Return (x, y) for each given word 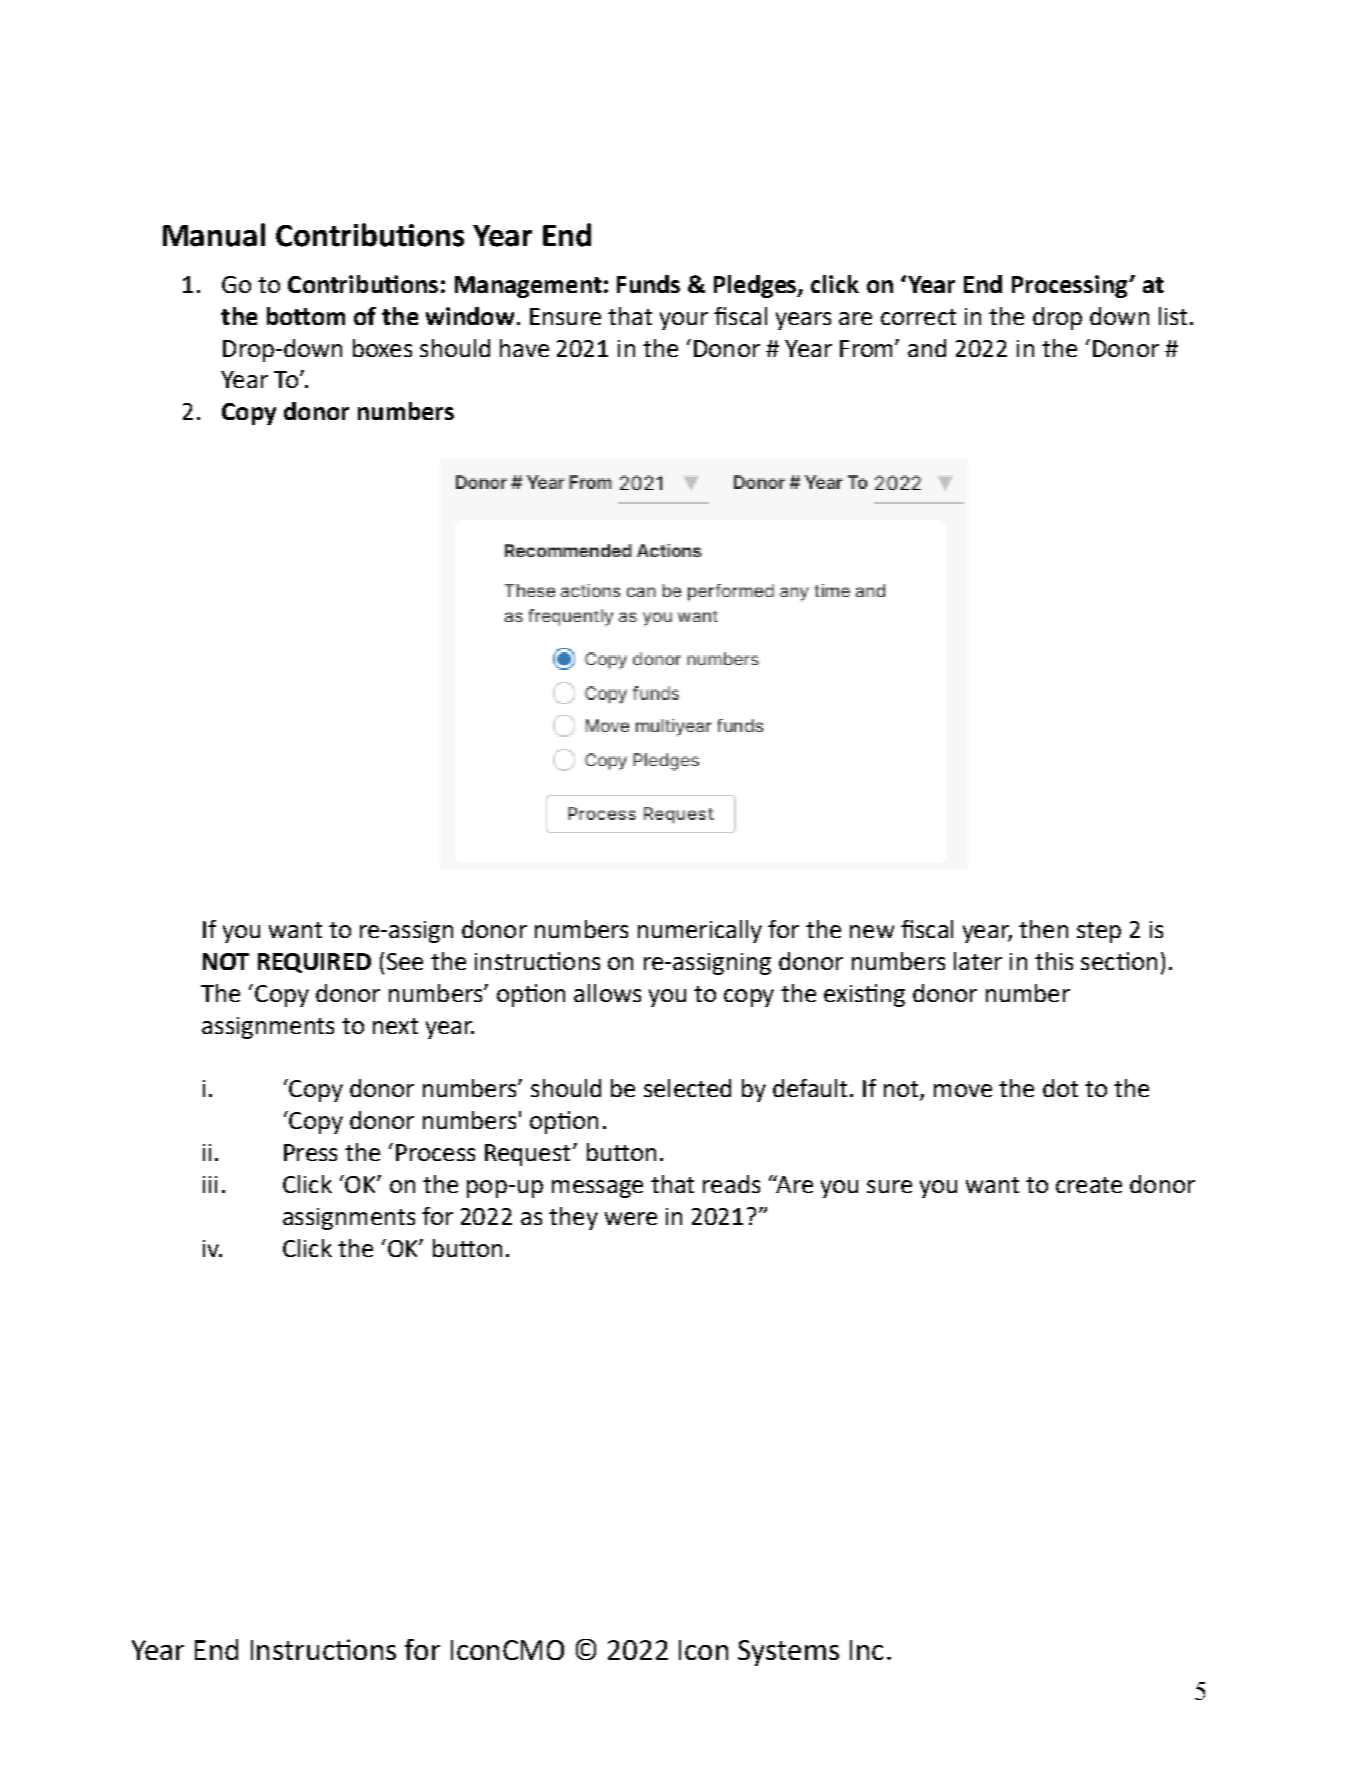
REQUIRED (314, 963)
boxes (382, 348)
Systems (788, 1653)
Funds (648, 284)
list (1173, 316)
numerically (700, 931)
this (1054, 961)
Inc (866, 1650)
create (1089, 1185)
